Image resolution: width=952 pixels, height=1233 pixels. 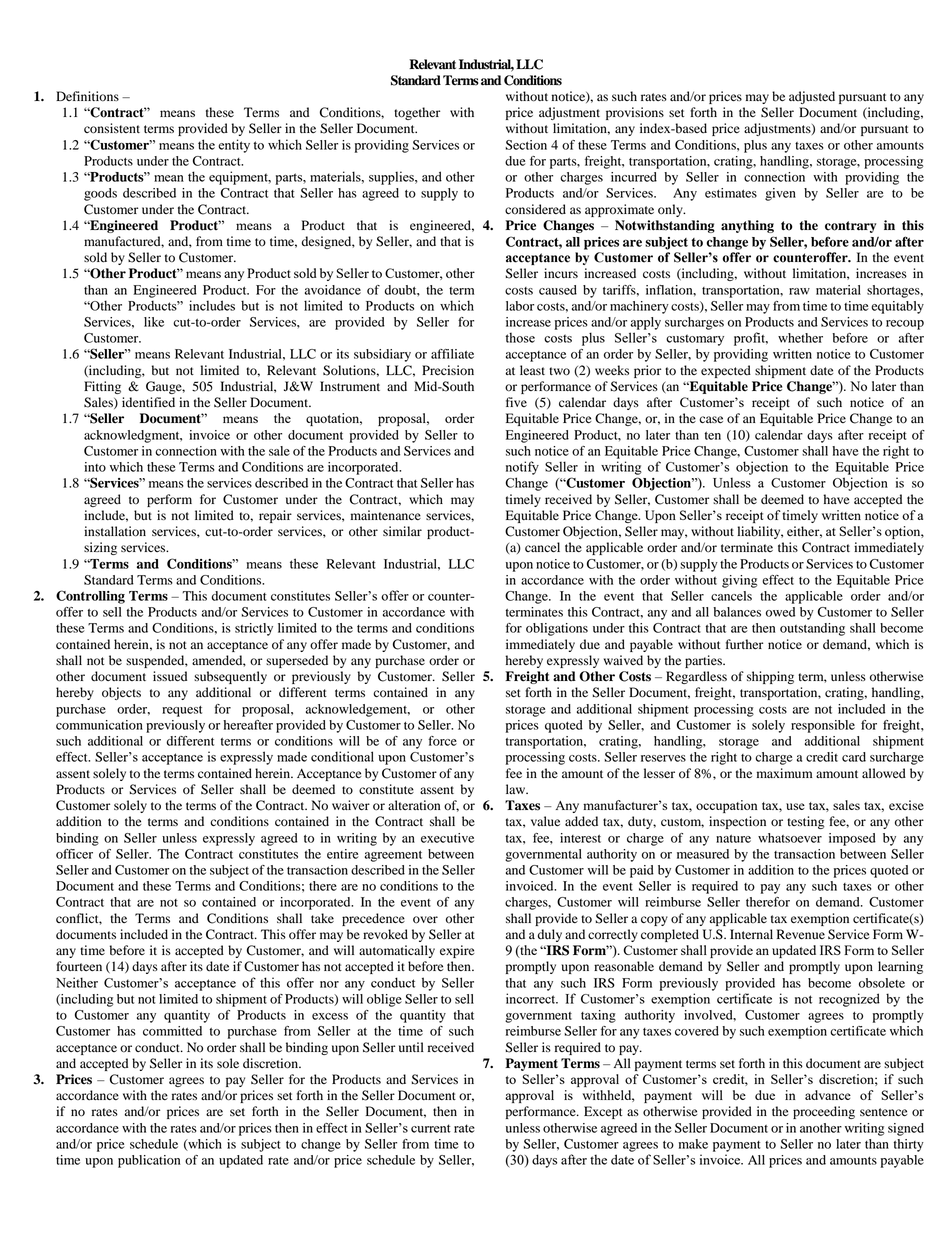 I want to click on whatsoever, so click(x=790, y=838).
